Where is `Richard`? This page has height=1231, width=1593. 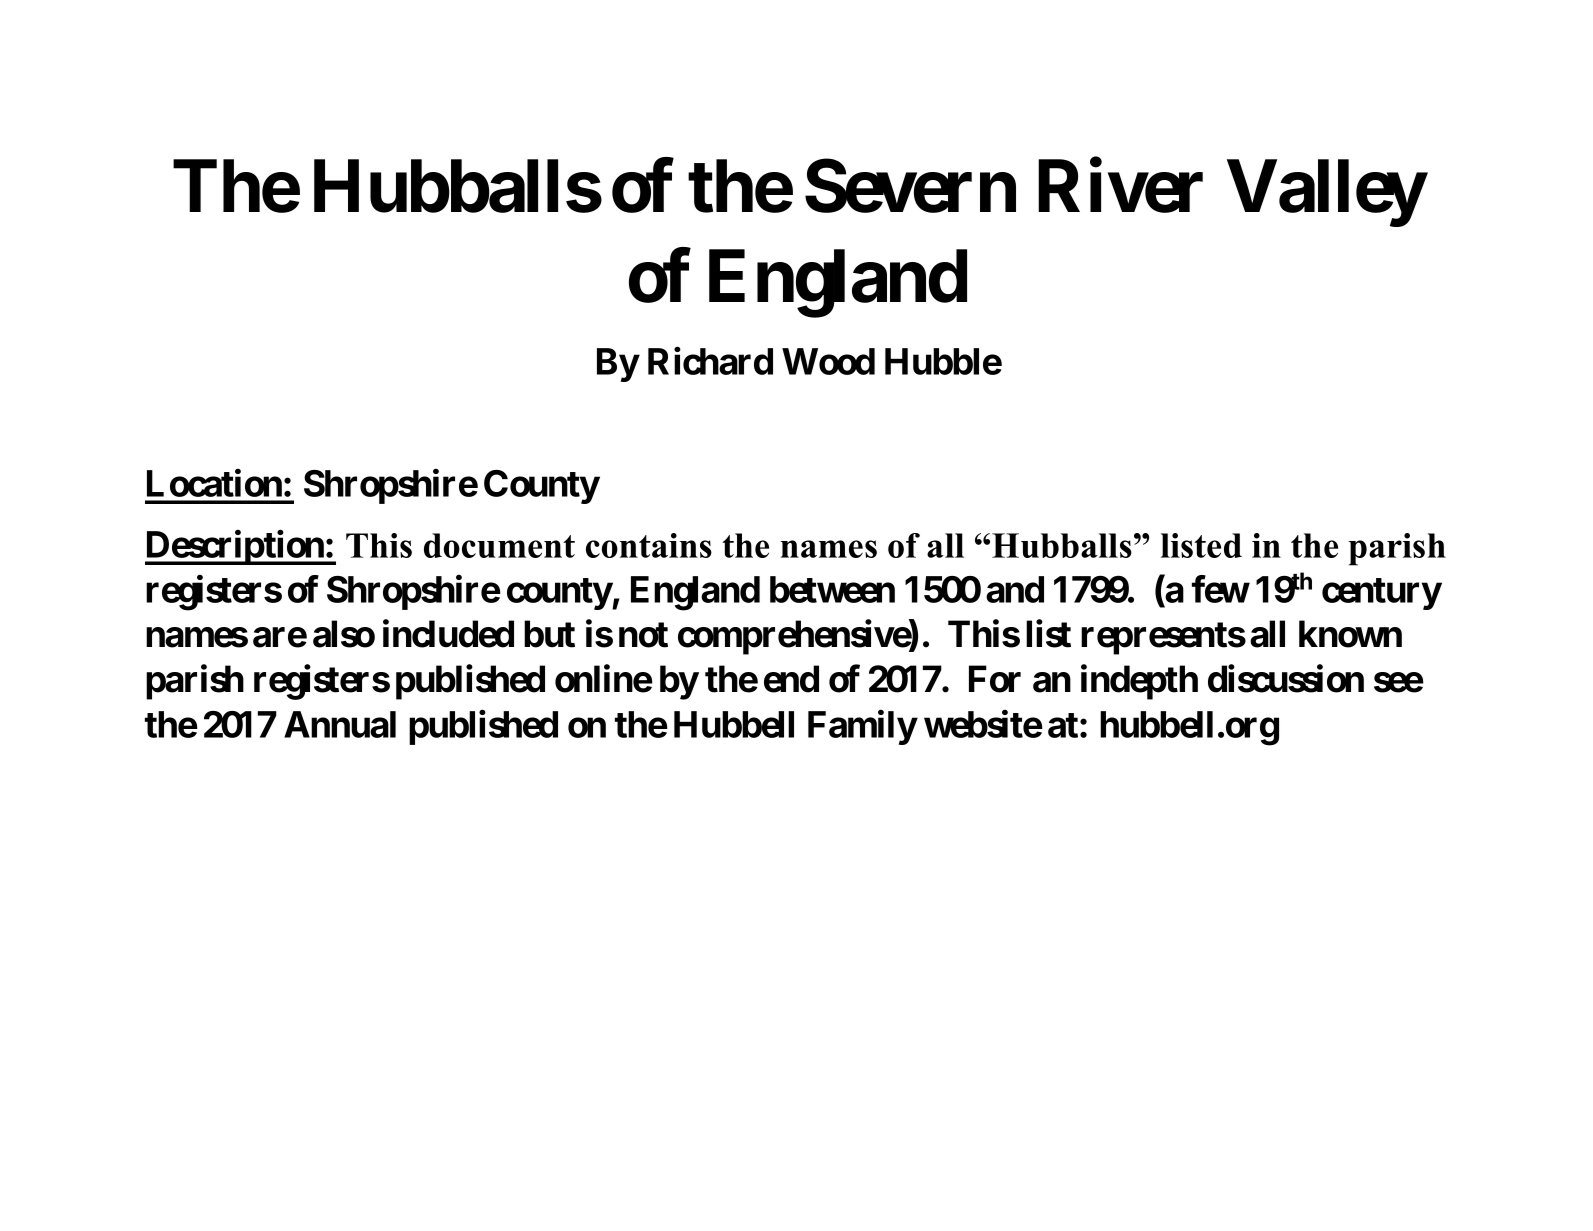 Richard is located at coordinates (710, 361).
